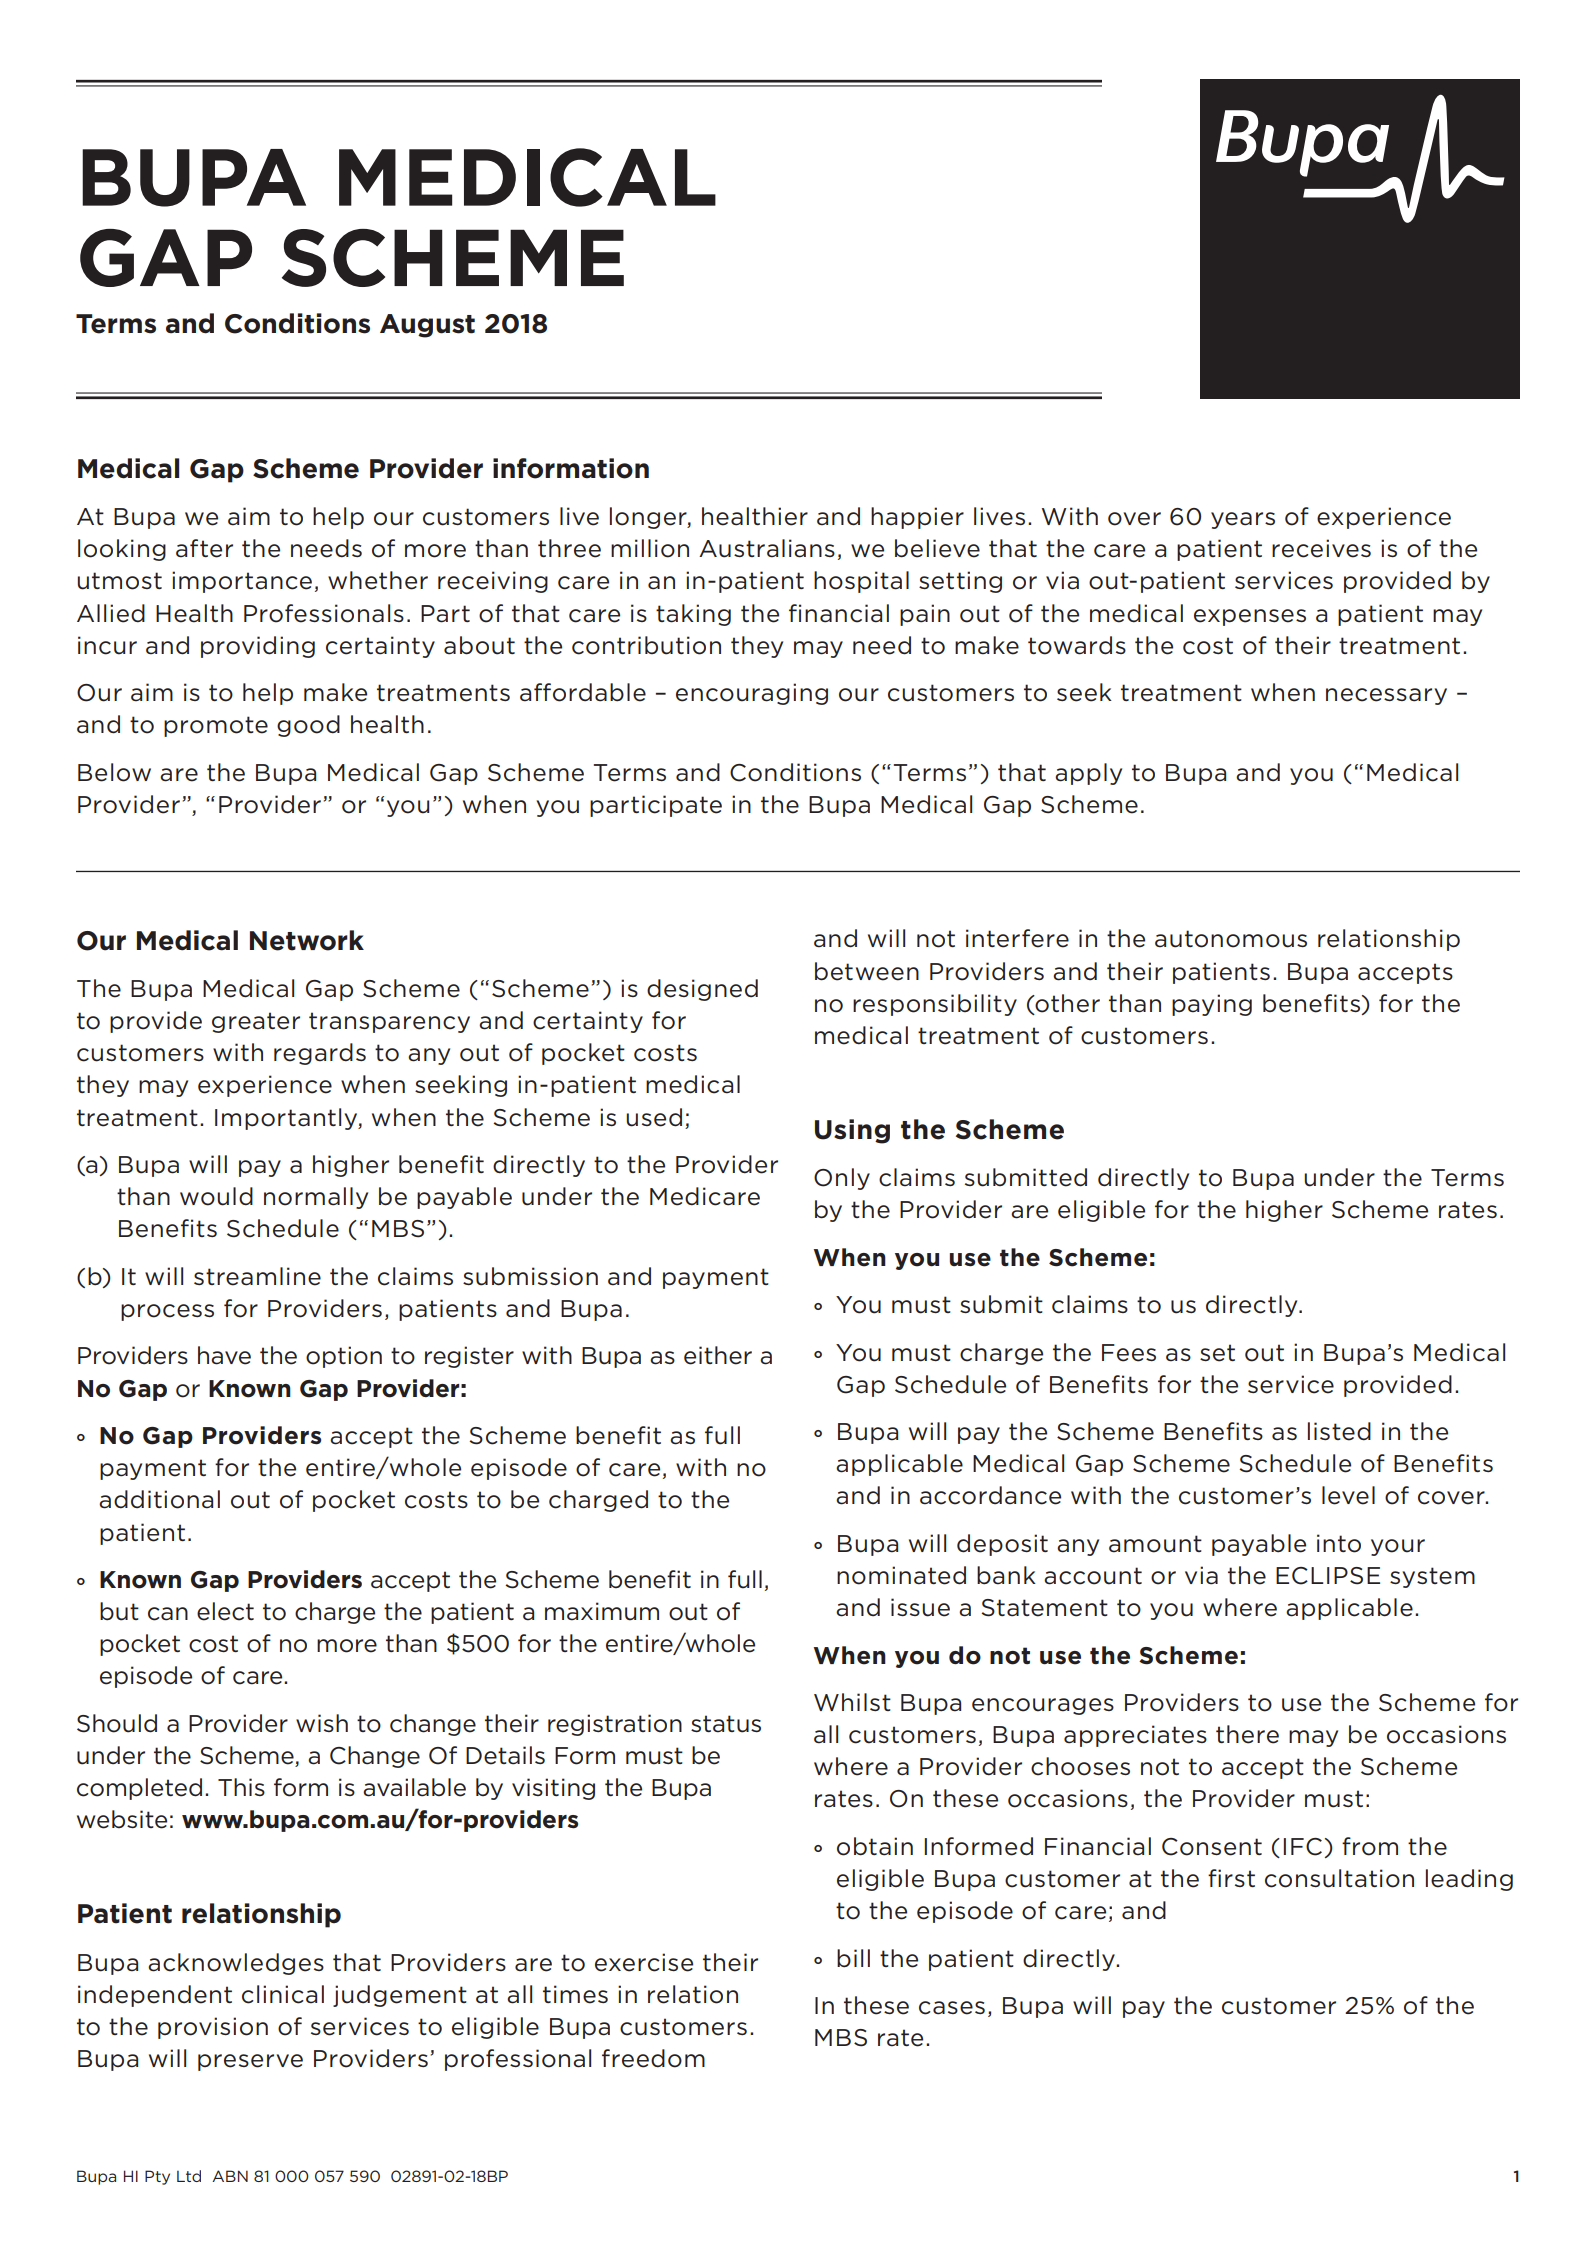 This screenshot has width=1596, height=2258. Describe the element at coordinates (1243, 520) in the screenshot. I see `years` at that location.
